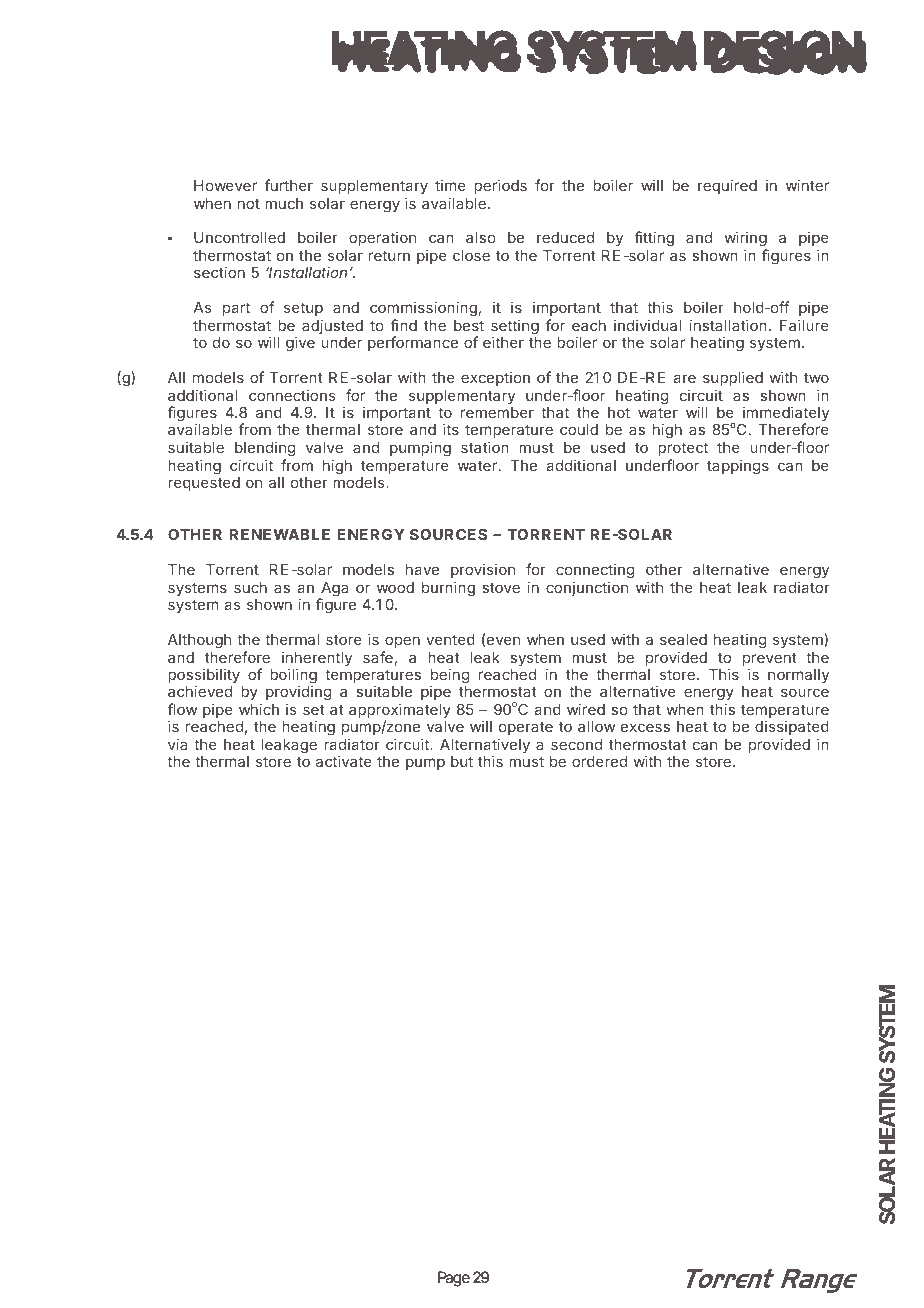  Describe the element at coordinates (526, 728) in the document. I see `operate` at that location.
